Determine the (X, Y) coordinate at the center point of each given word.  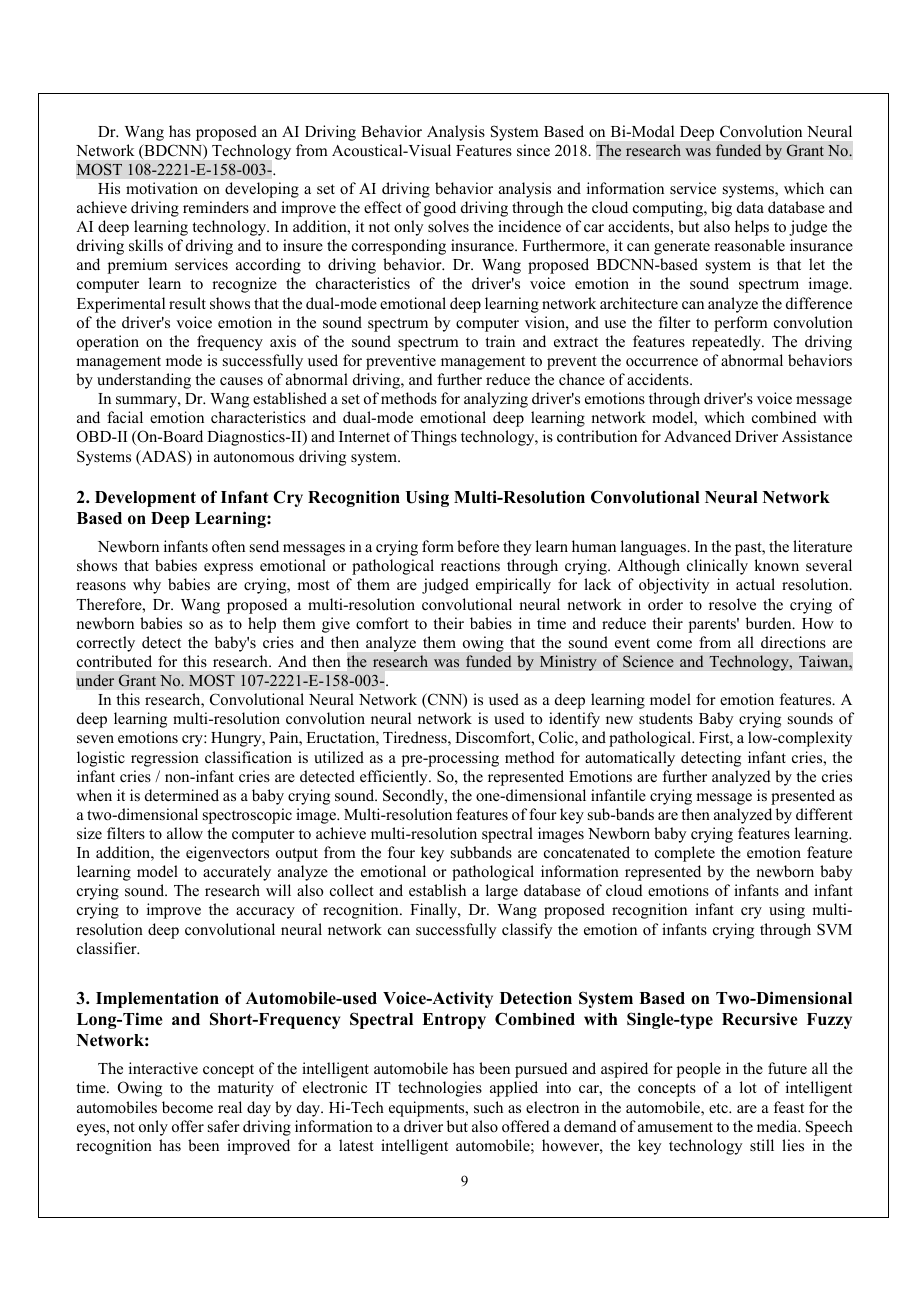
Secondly (414, 797)
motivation (162, 188)
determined (182, 795)
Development (145, 499)
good (440, 209)
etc (719, 1108)
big (721, 209)
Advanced (697, 436)
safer (224, 1126)
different (824, 814)
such (488, 1107)
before (478, 546)
